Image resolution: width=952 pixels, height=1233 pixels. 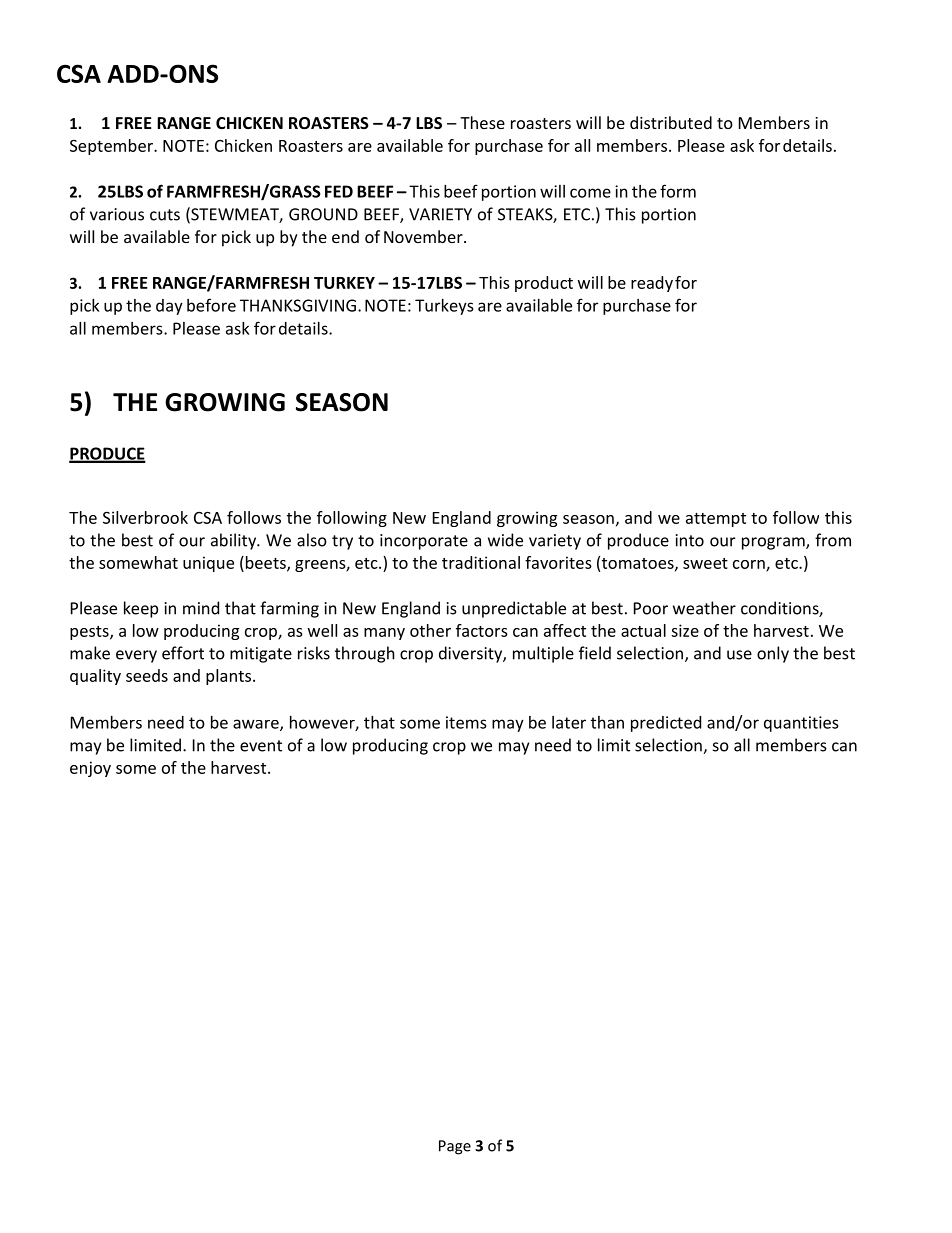 What do you see at coordinates (112, 147) in the page?
I see `September` at bounding box center [112, 147].
